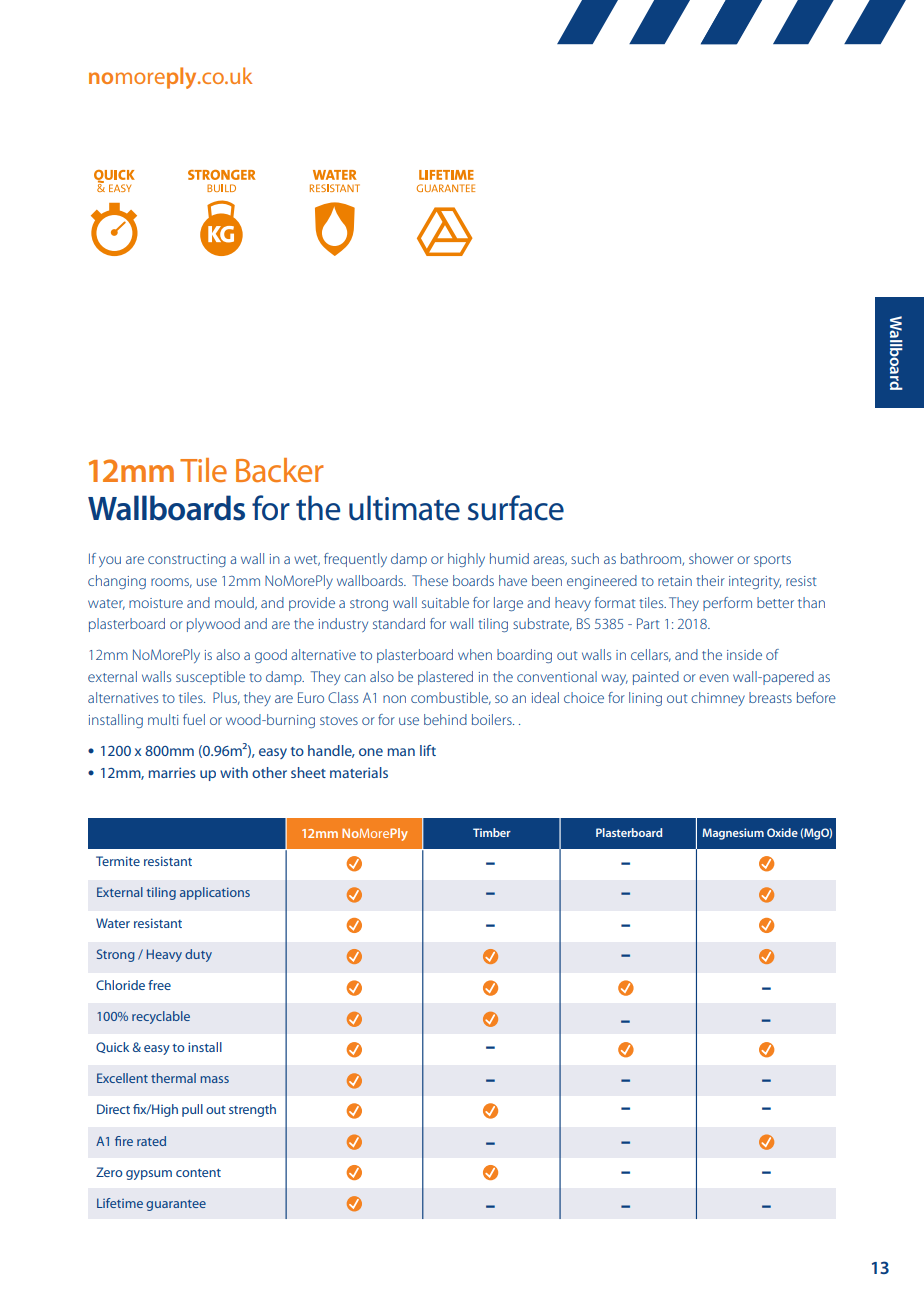 This page has width=924, height=1308. I want to click on applications, so click(215, 893).
